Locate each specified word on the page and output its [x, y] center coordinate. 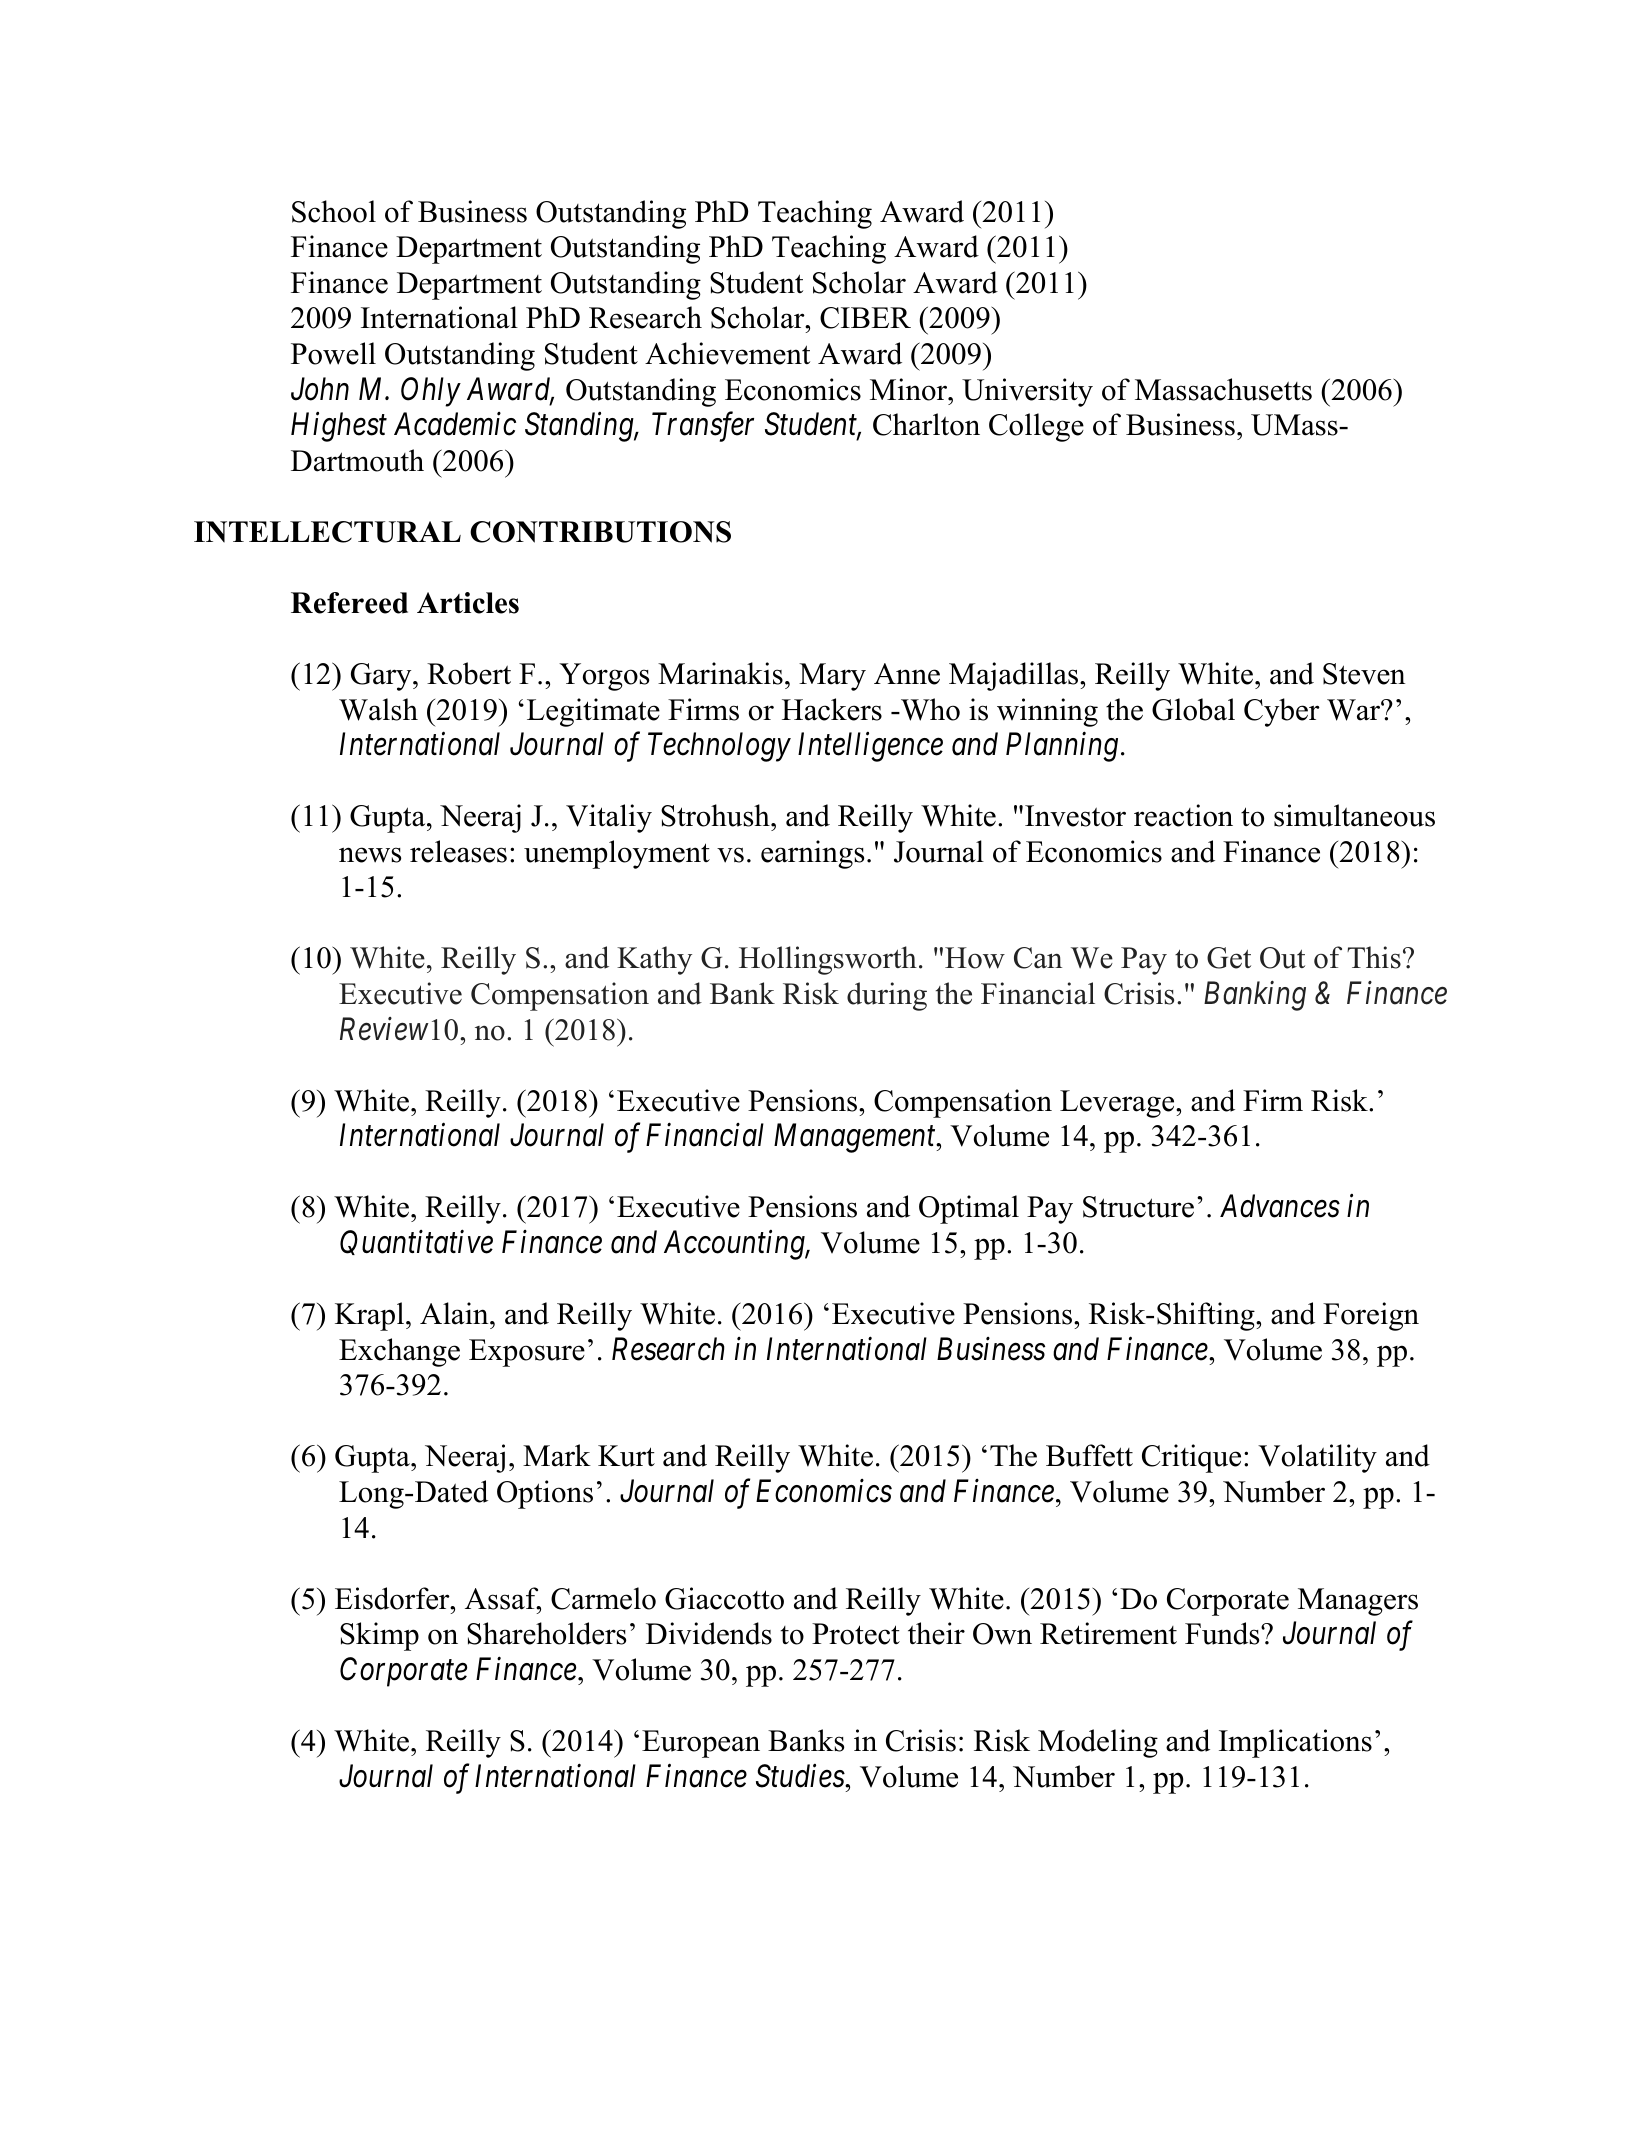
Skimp [379, 1636]
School [334, 211]
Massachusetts [1223, 389]
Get [1229, 958]
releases [458, 851]
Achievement [727, 353]
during [887, 996]
